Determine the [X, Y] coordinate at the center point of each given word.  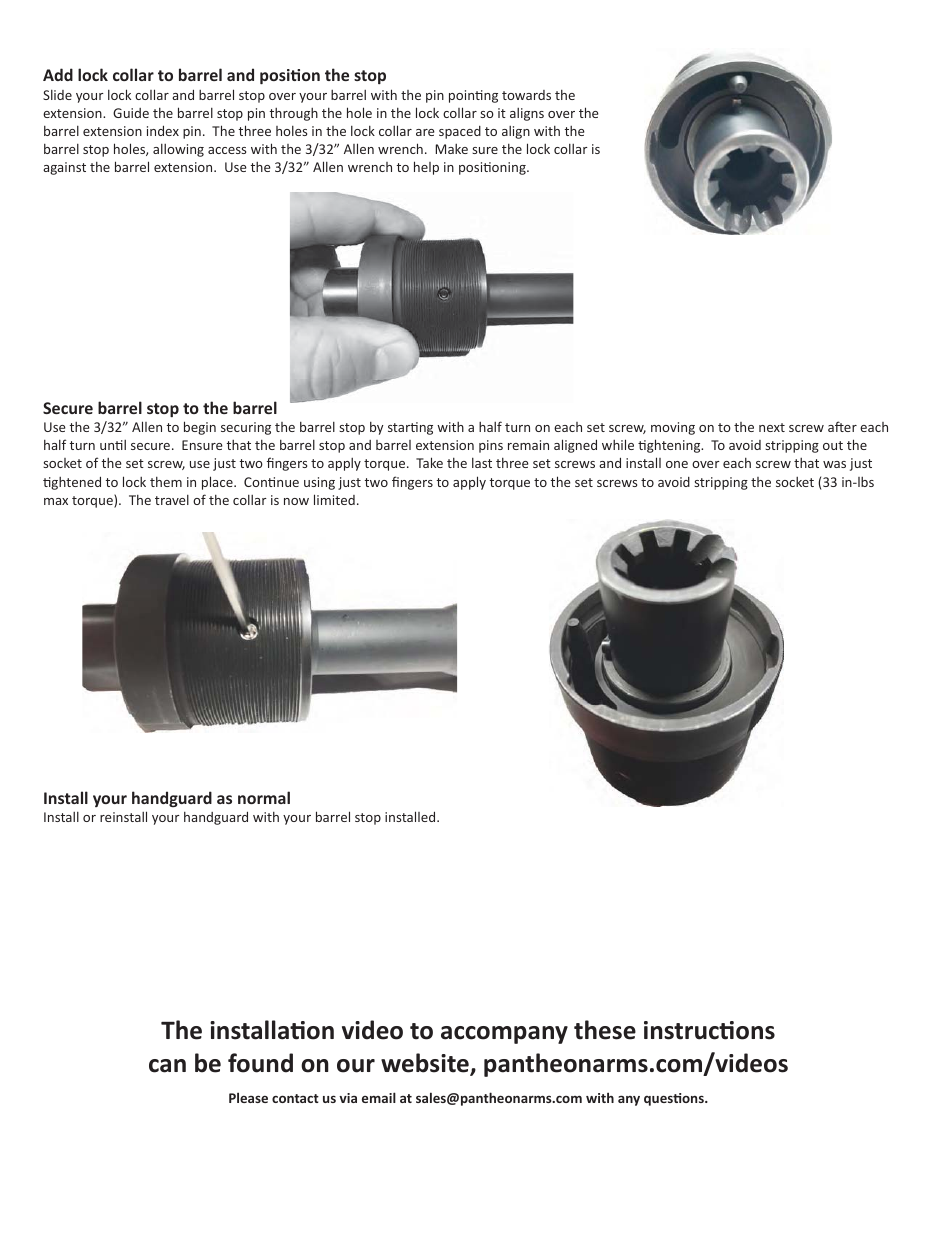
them [166, 482]
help [426, 168]
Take [429, 462]
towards [526, 95]
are [425, 132]
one [677, 464]
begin [200, 428]
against [64, 168]
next [772, 427]
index [163, 130]
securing [246, 428]
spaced [460, 132]
